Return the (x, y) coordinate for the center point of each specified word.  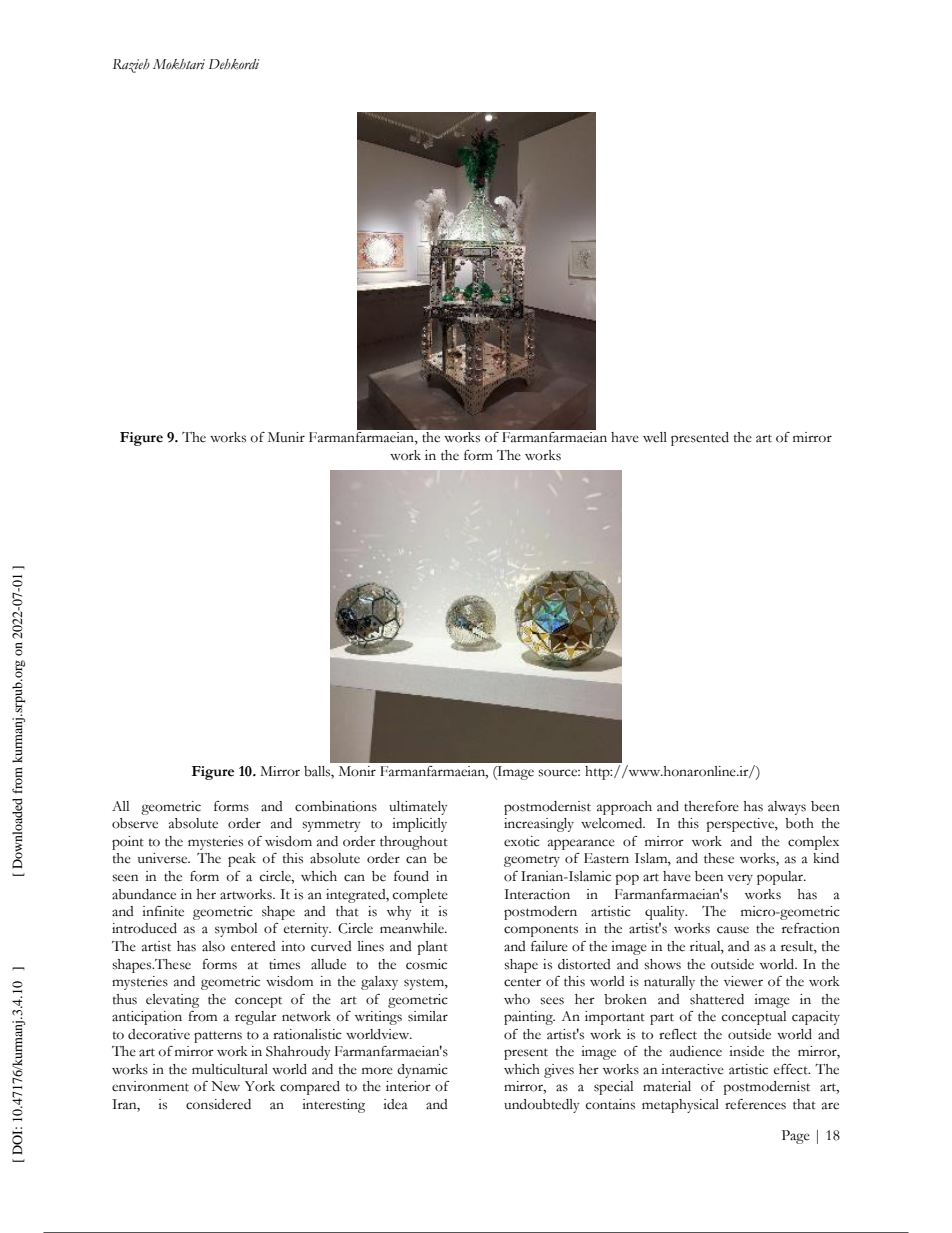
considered (218, 1104)
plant (432, 948)
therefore (711, 806)
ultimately (418, 808)
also (213, 946)
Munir (286, 437)
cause (733, 930)
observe (135, 823)
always (787, 808)
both (799, 823)
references (755, 1104)
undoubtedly (541, 1106)
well (655, 437)
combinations (336, 806)
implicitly (419, 825)
